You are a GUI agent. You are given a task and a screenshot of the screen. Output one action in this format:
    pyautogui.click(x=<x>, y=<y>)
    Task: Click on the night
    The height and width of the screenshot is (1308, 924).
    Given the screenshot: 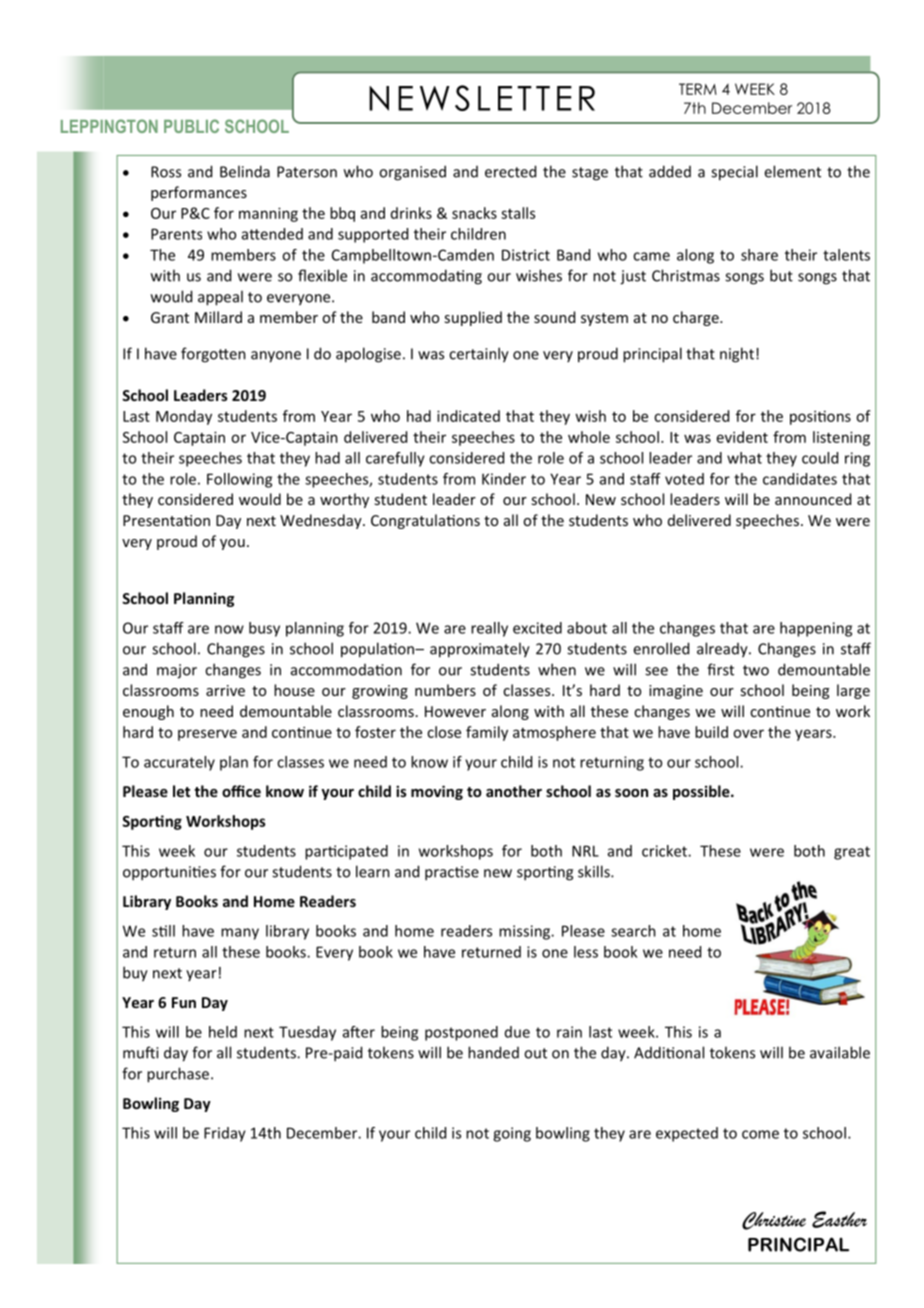 What is the action you would take?
    pyautogui.click(x=737, y=355)
